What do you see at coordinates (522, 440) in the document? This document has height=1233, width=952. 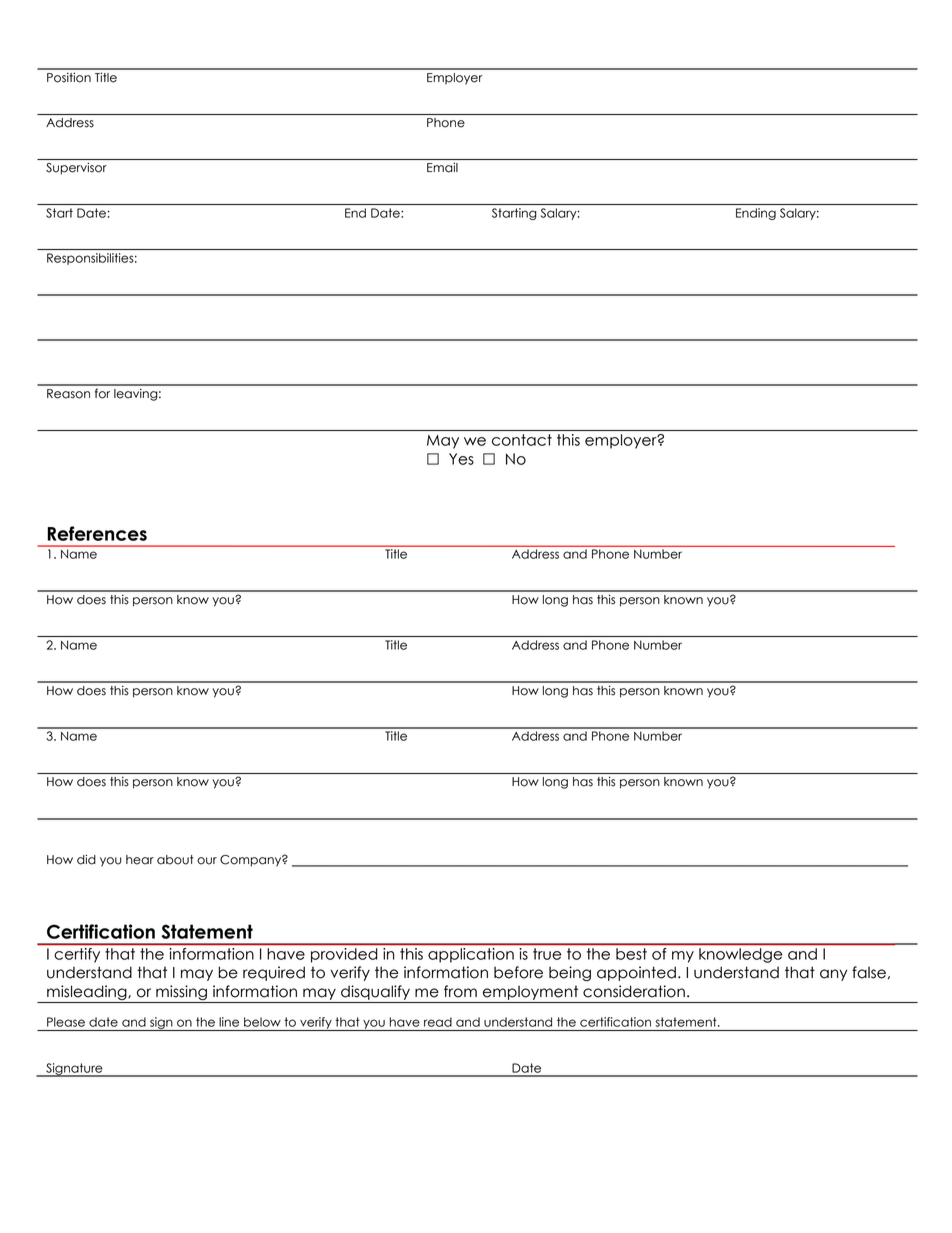 I see `contact` at bounding box center [522, 440].
